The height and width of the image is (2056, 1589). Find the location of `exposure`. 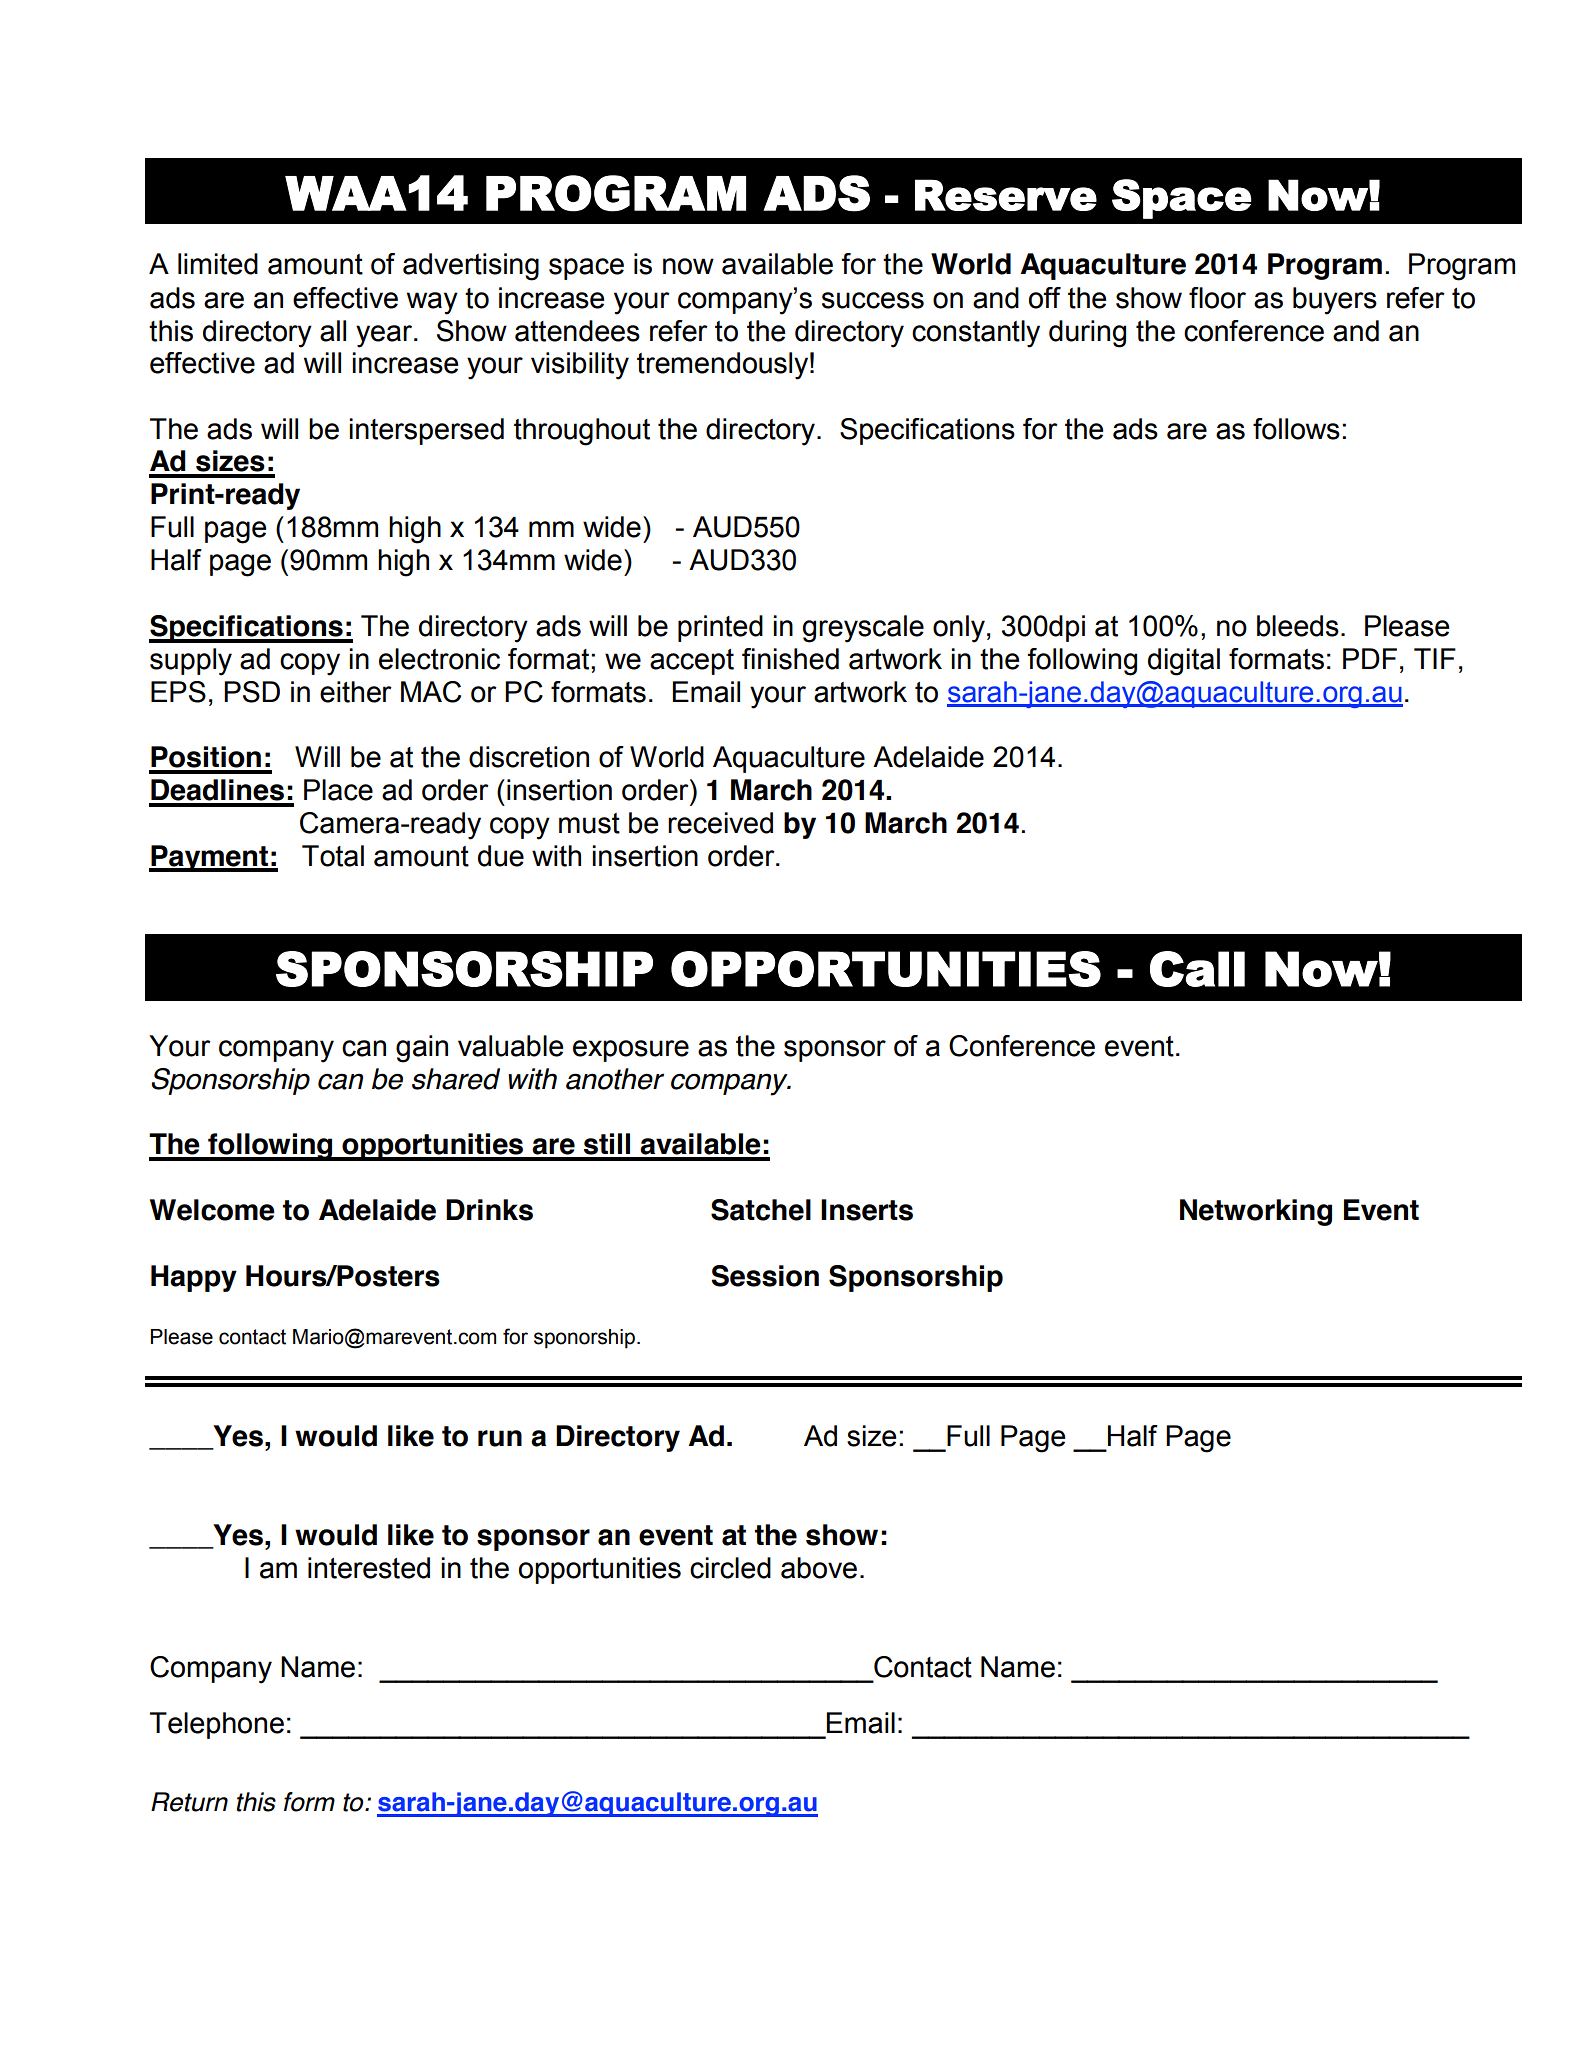

exposure is located at coordinates (631, 1051).
